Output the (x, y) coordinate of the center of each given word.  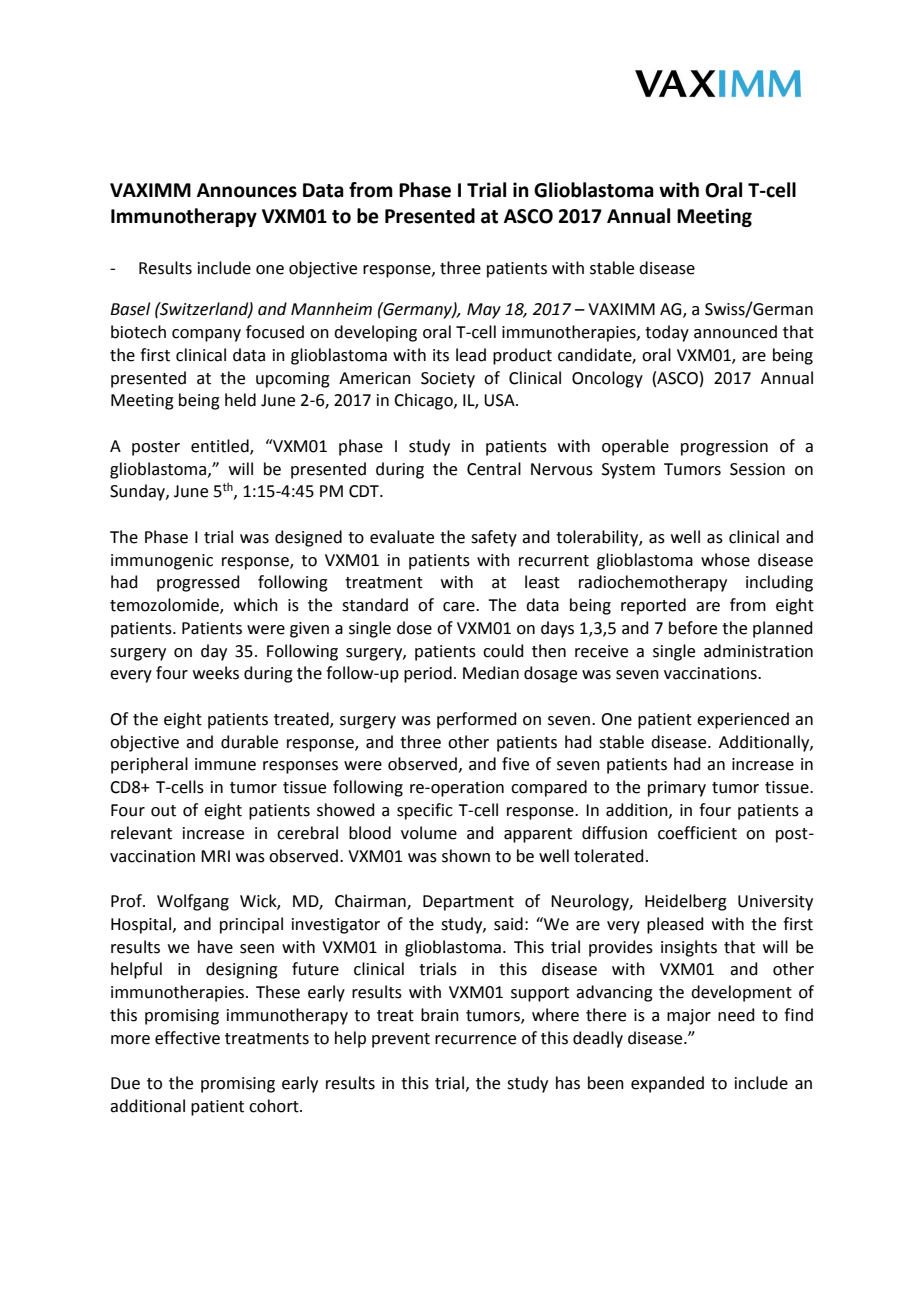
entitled (221, 446)
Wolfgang (193, 902)
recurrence (475, 1040)
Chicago (424, 401)
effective (187, 1038)
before (693, 628)
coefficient (697, 833)
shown (466, 856)
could (503, 651)
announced (735, 332)
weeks (216, 673)
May (484, 311)
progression (724, 448)
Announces (247, 190)
